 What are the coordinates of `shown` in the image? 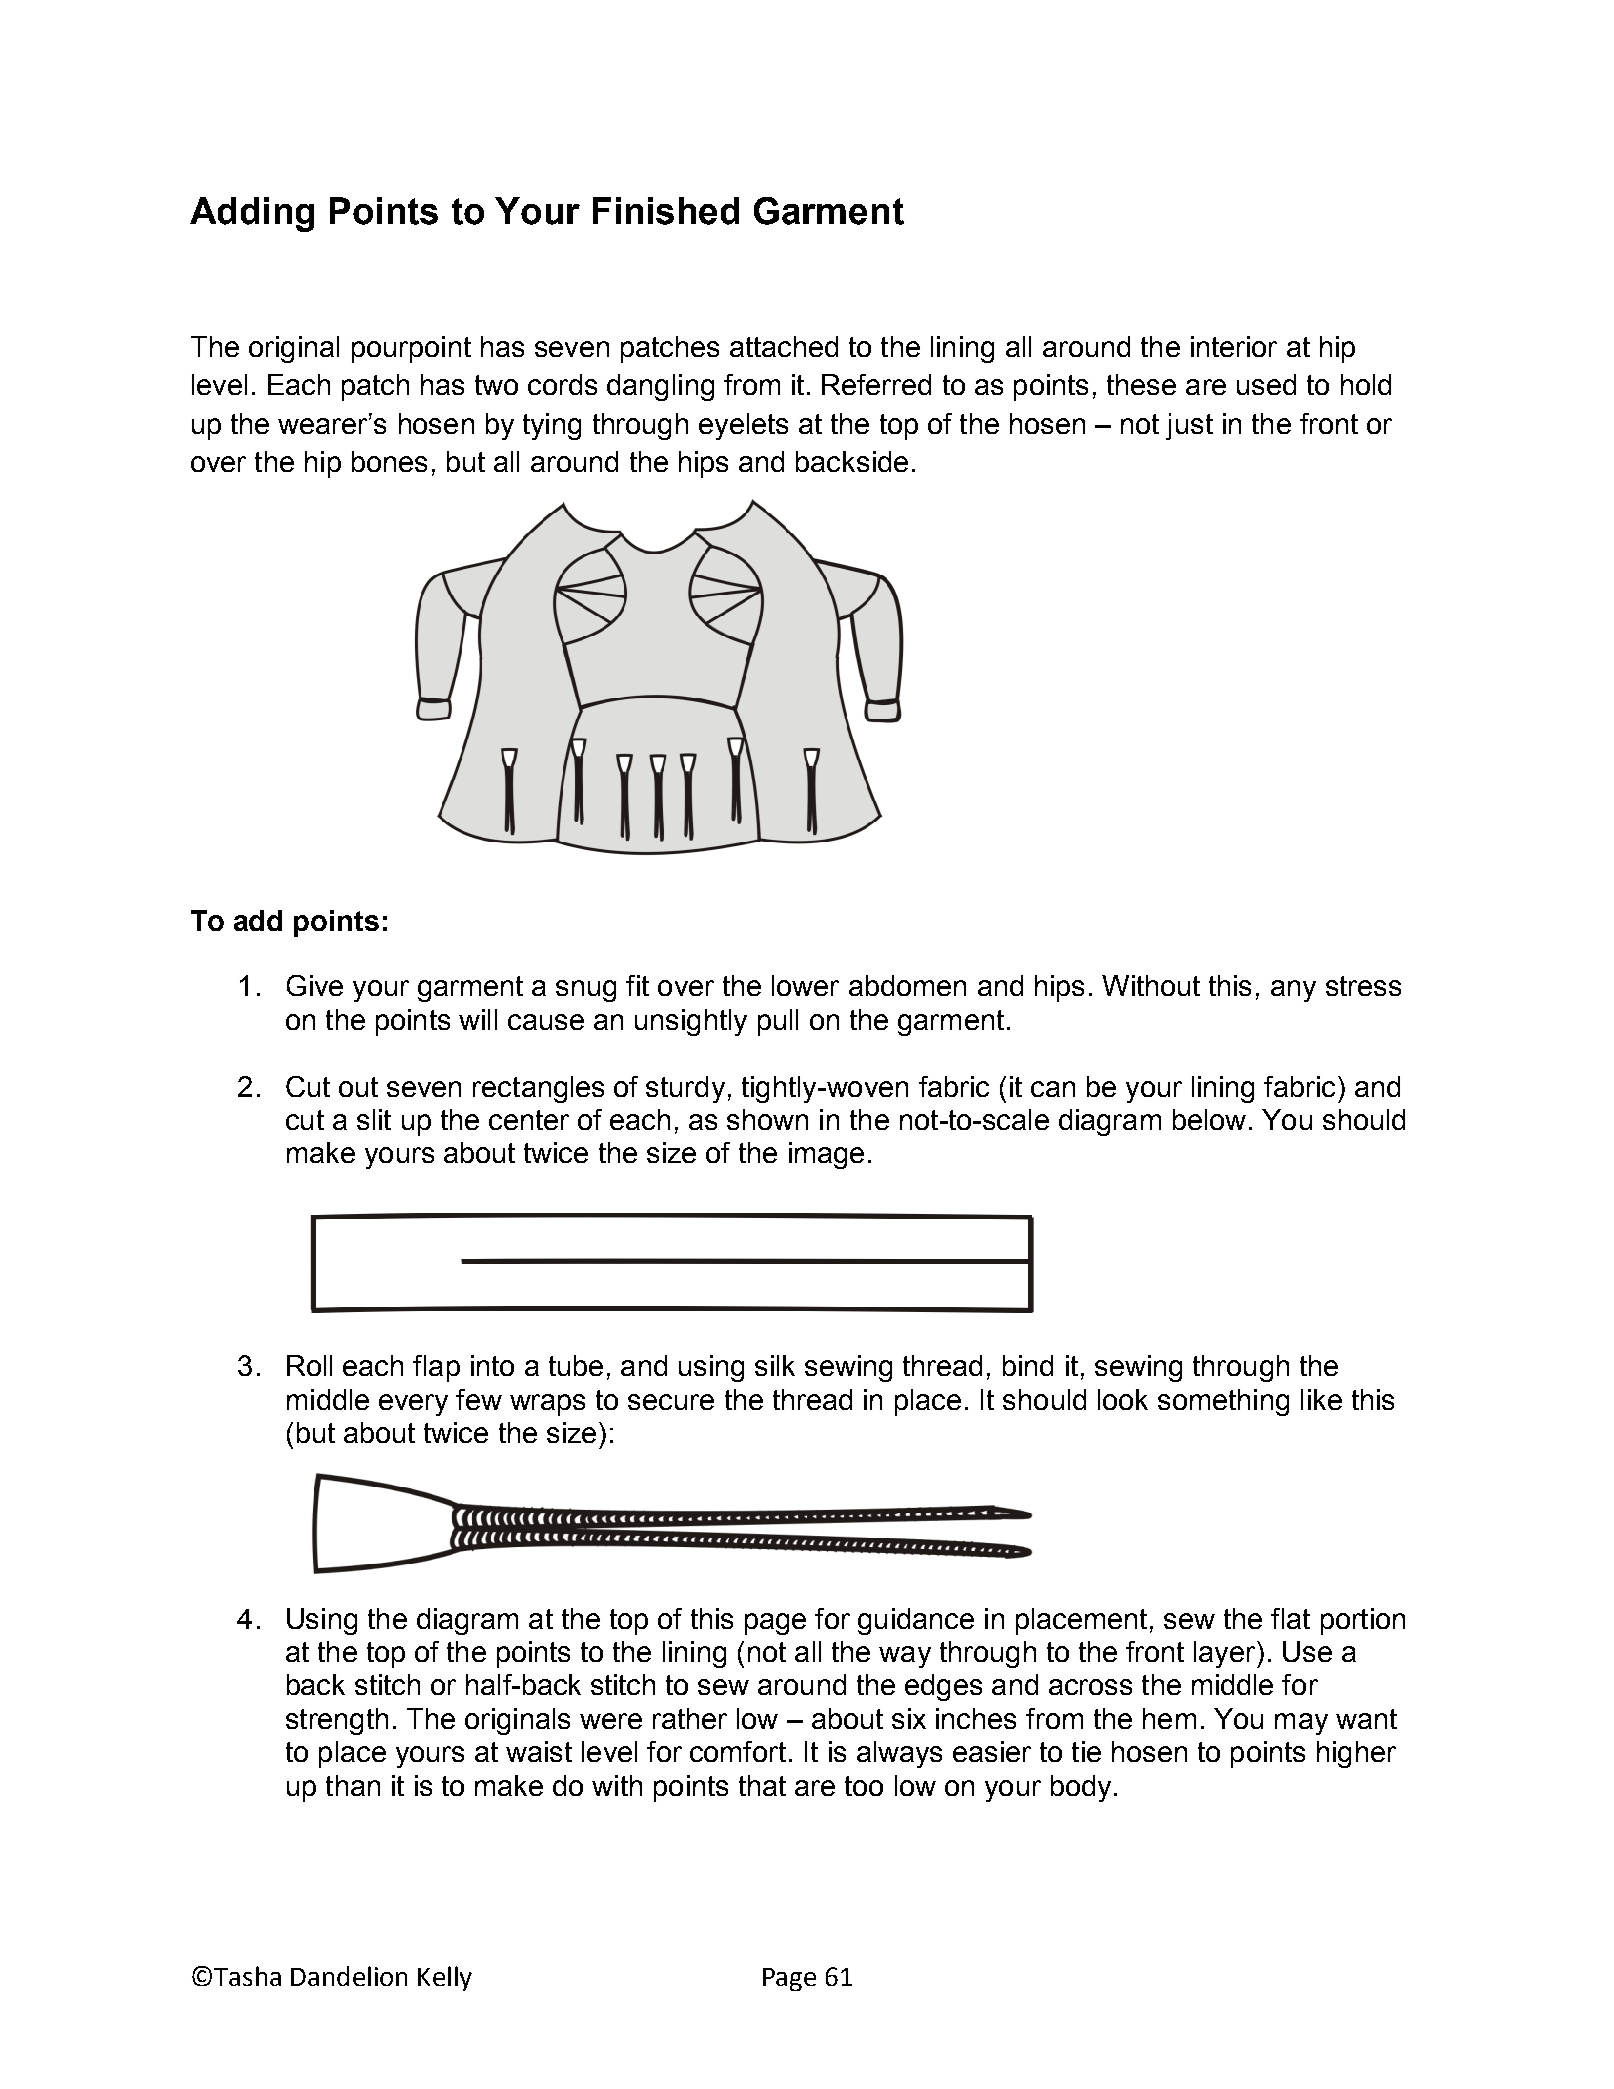 It's located at (767, 1119).
